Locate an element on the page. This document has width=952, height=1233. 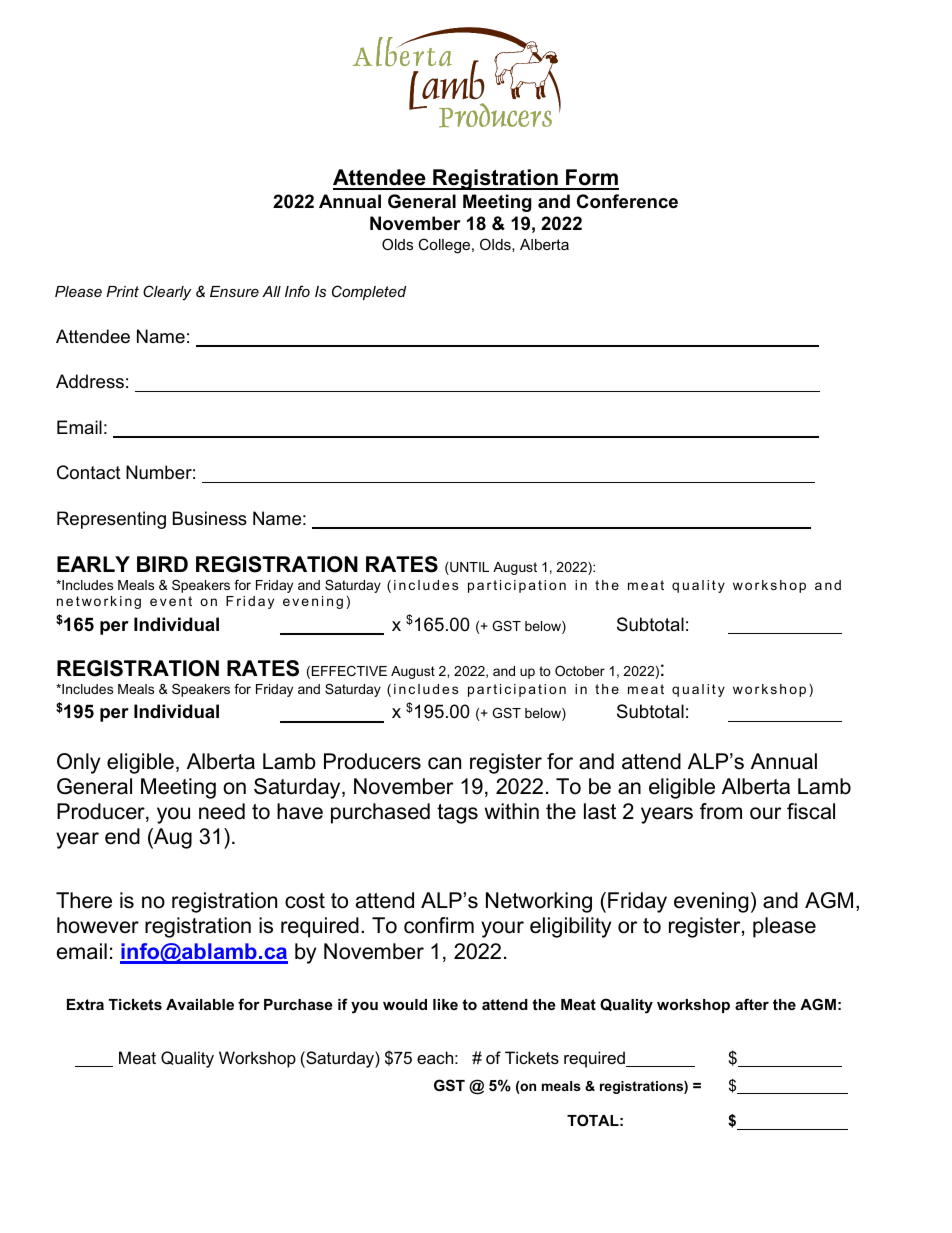
Conference is located at coordinates (627, 201).
